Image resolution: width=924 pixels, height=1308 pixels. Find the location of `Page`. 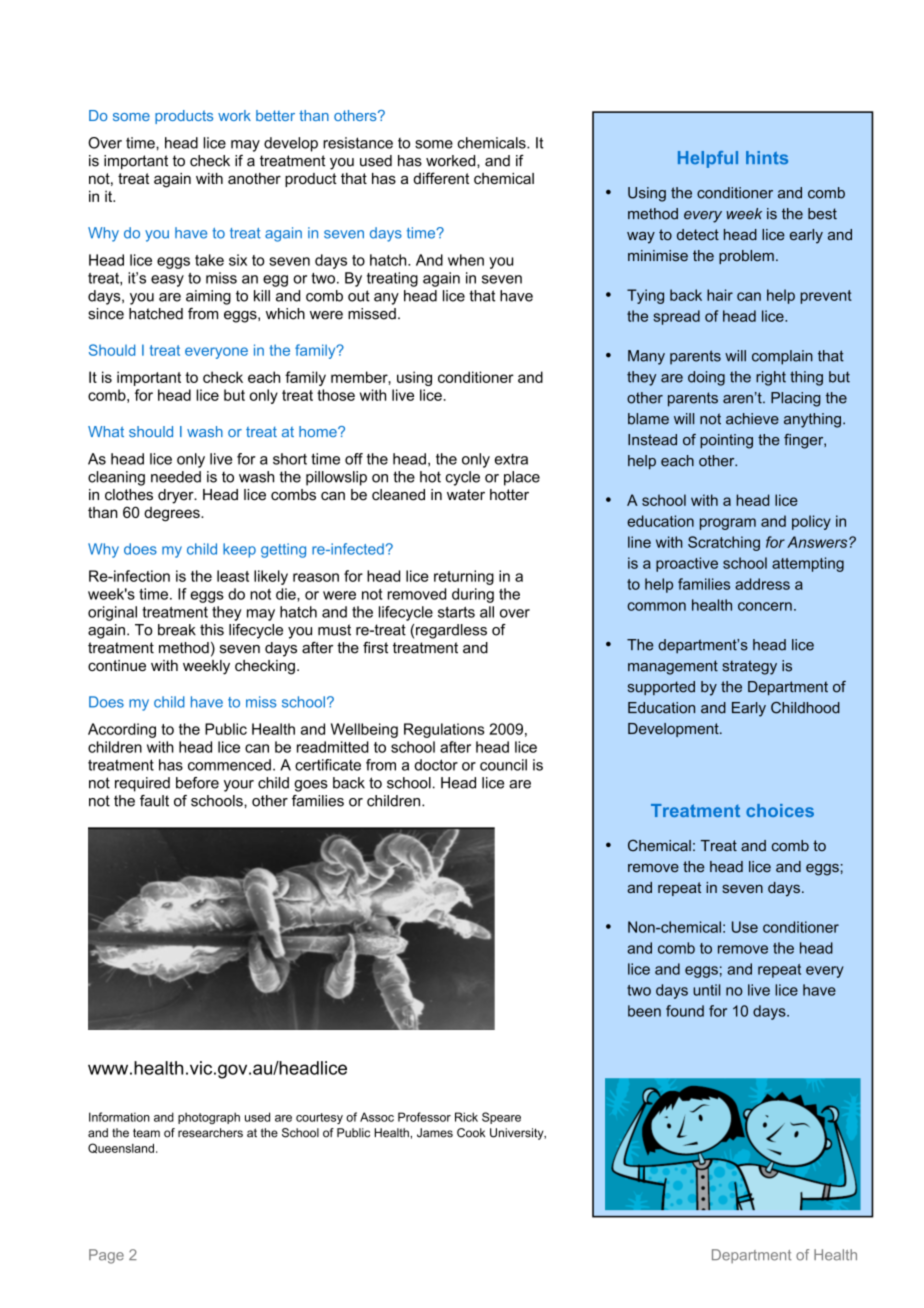

Page is located at coordinates (106, 1256).
